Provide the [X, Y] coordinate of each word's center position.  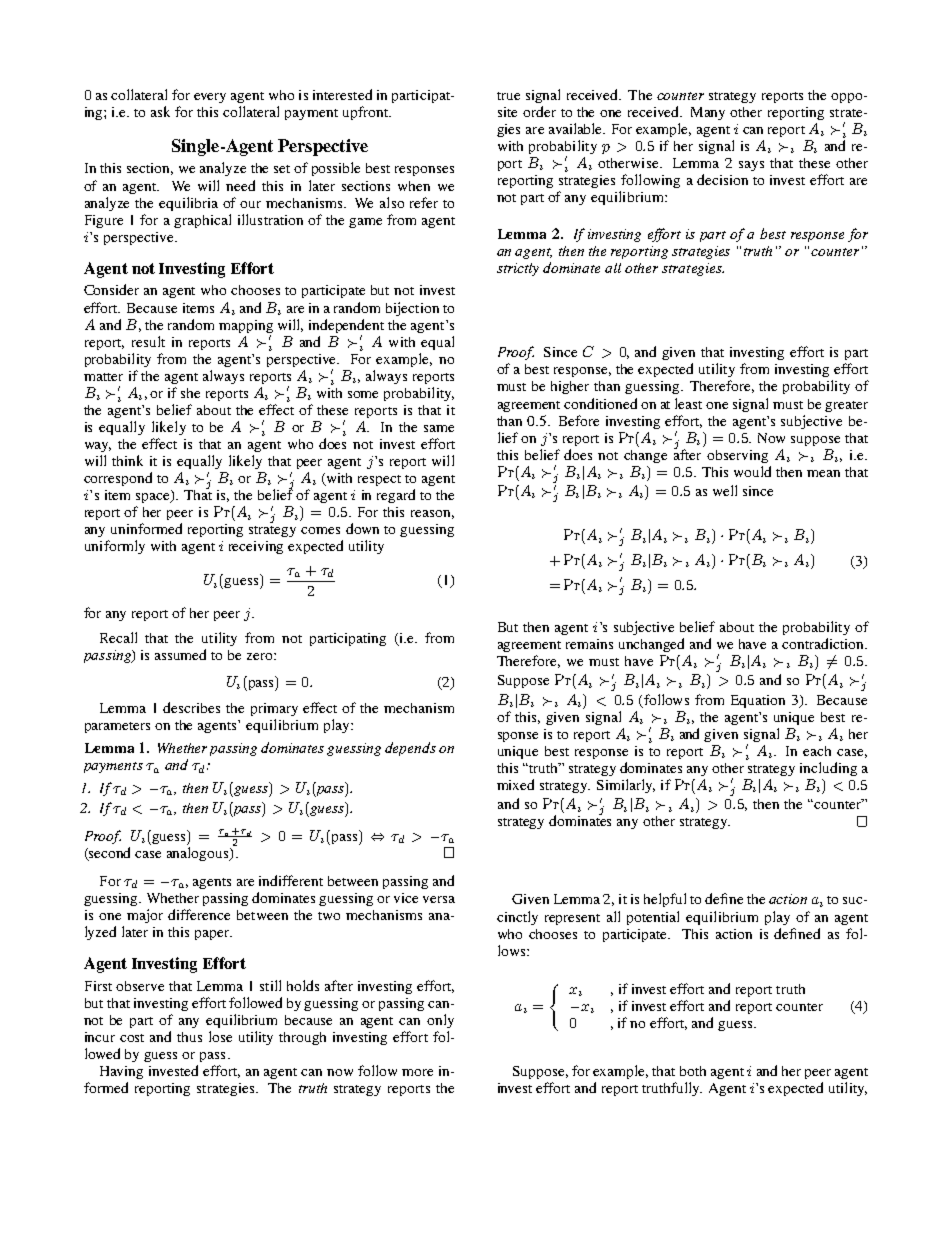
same [439, 428]
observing [737, 456]
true [508, 96]
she [190, 393]
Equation [758, 701]
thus [189, 1037]
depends [410, 749]
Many [708, 113]
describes [191, 707]
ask [160, 111]
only [440, 1021]
